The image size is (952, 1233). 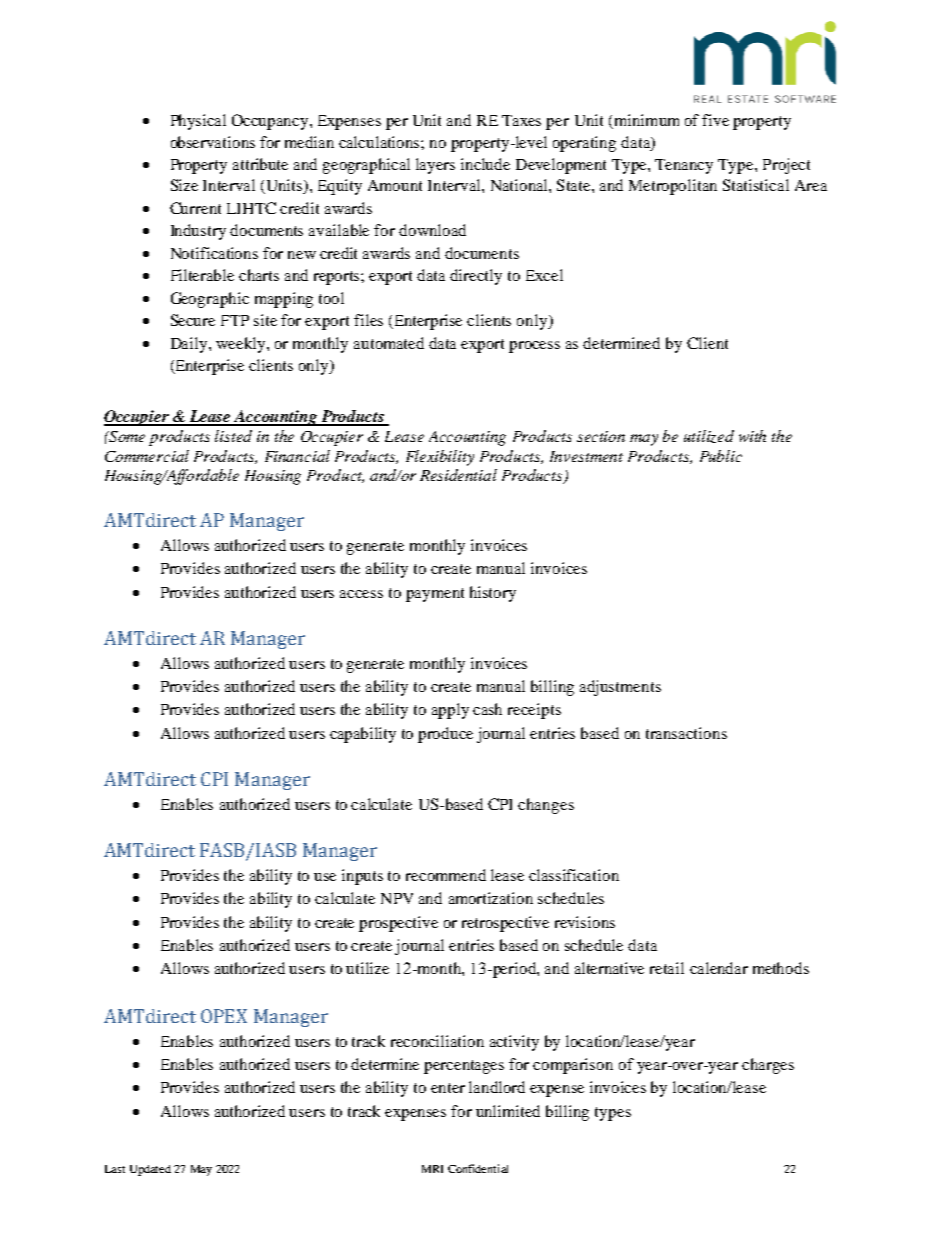 What do you see at coordinates (620, 688) in the image?
I see `adjustments` at bounding box center [620, 688].
